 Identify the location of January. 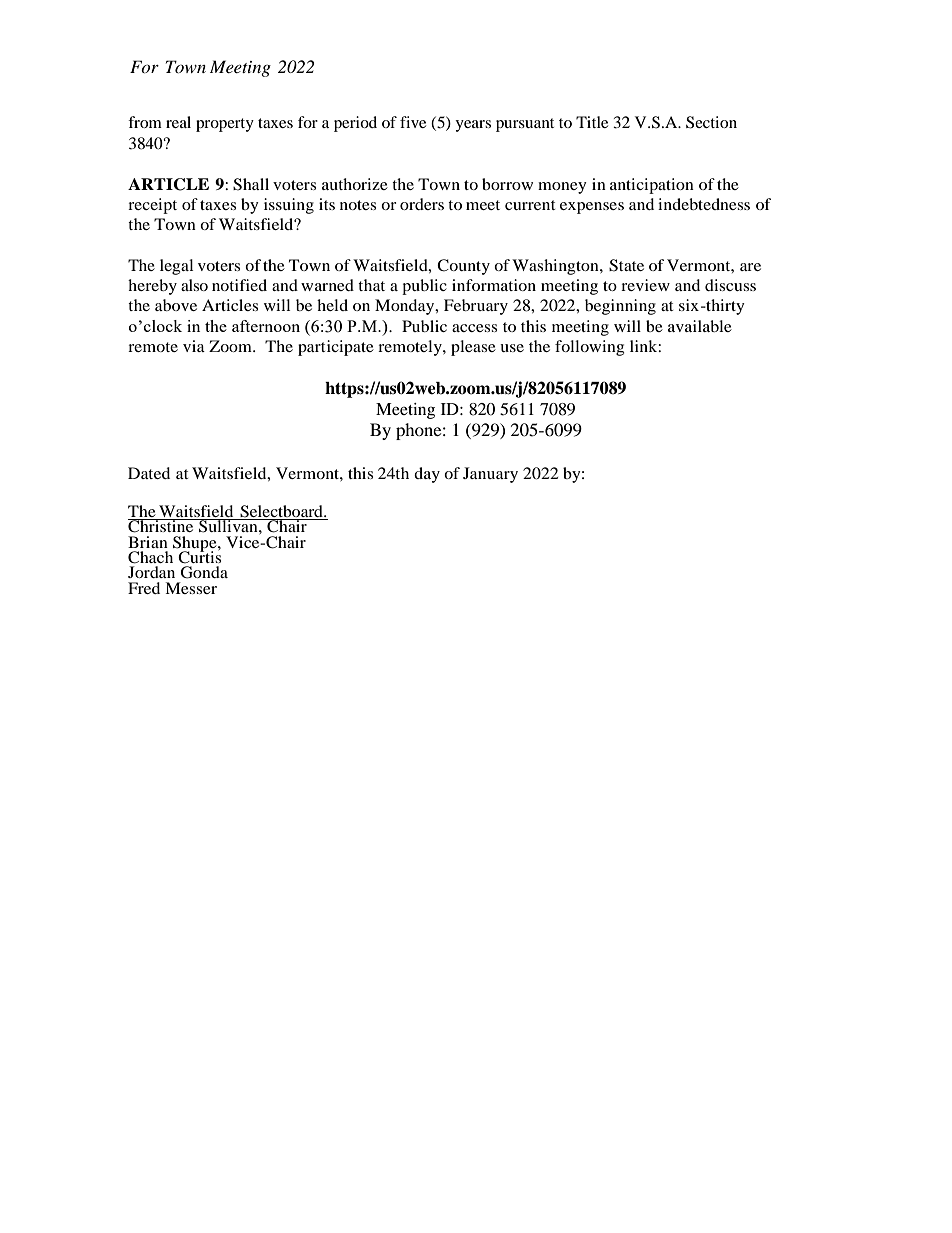
(490, 475).
